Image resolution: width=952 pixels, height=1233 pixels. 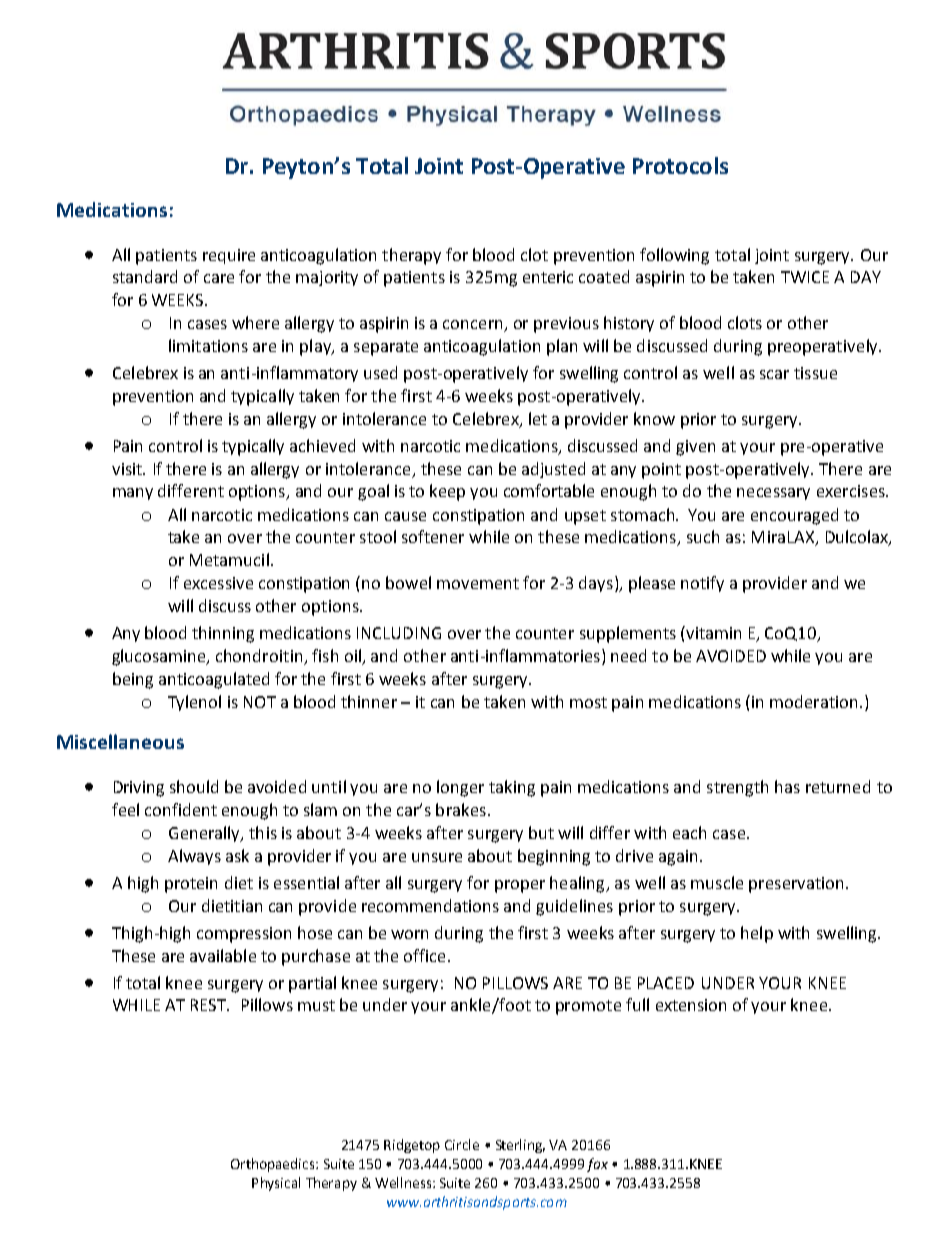 What do you see at coordinates (461, 809) in the screenshot?
I see `brakes` at bounding box center [461, 809].
